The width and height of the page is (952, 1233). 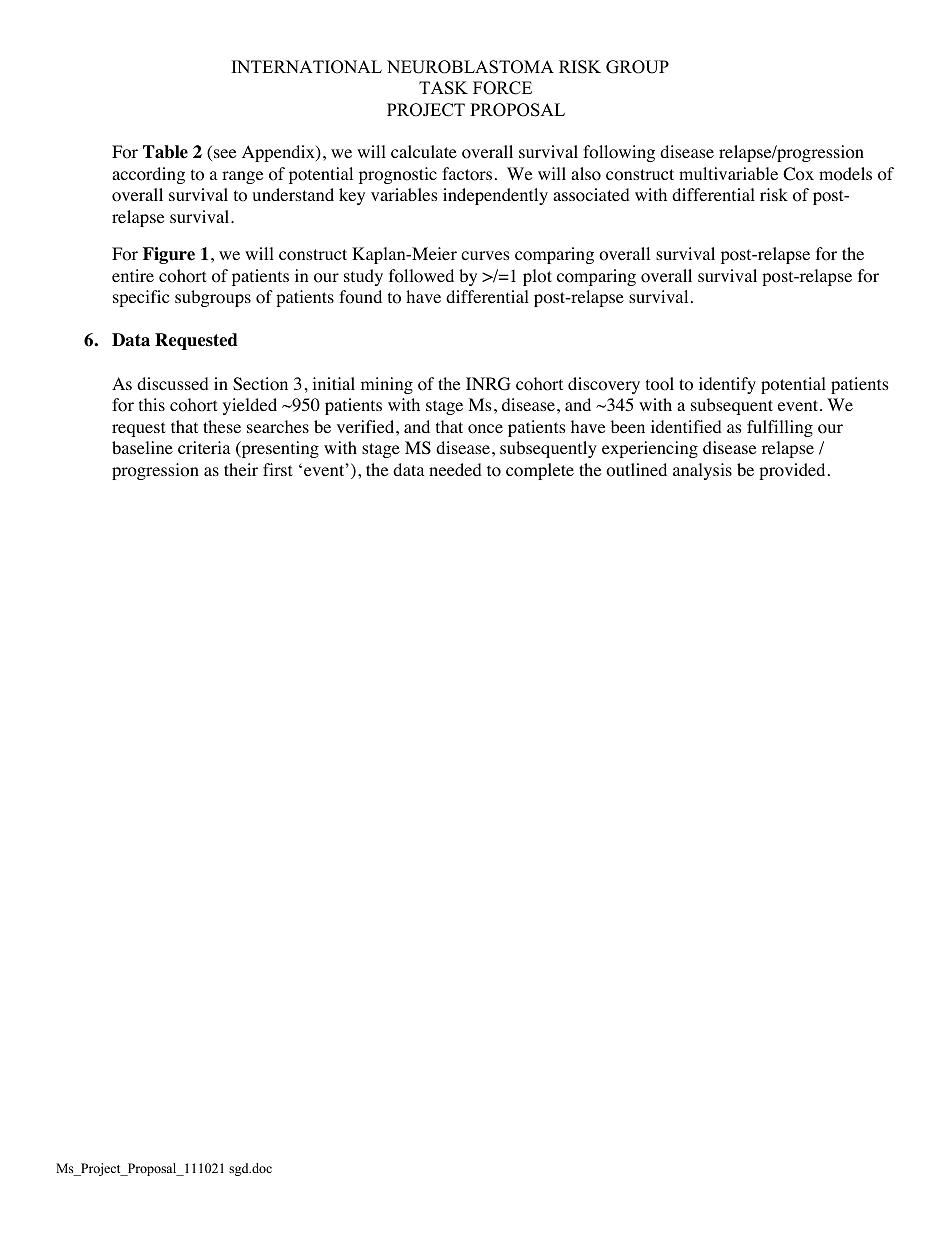 What do you see at coordinates (241, 469) in the page?
I see `their` at bounding box center [241, 469].
